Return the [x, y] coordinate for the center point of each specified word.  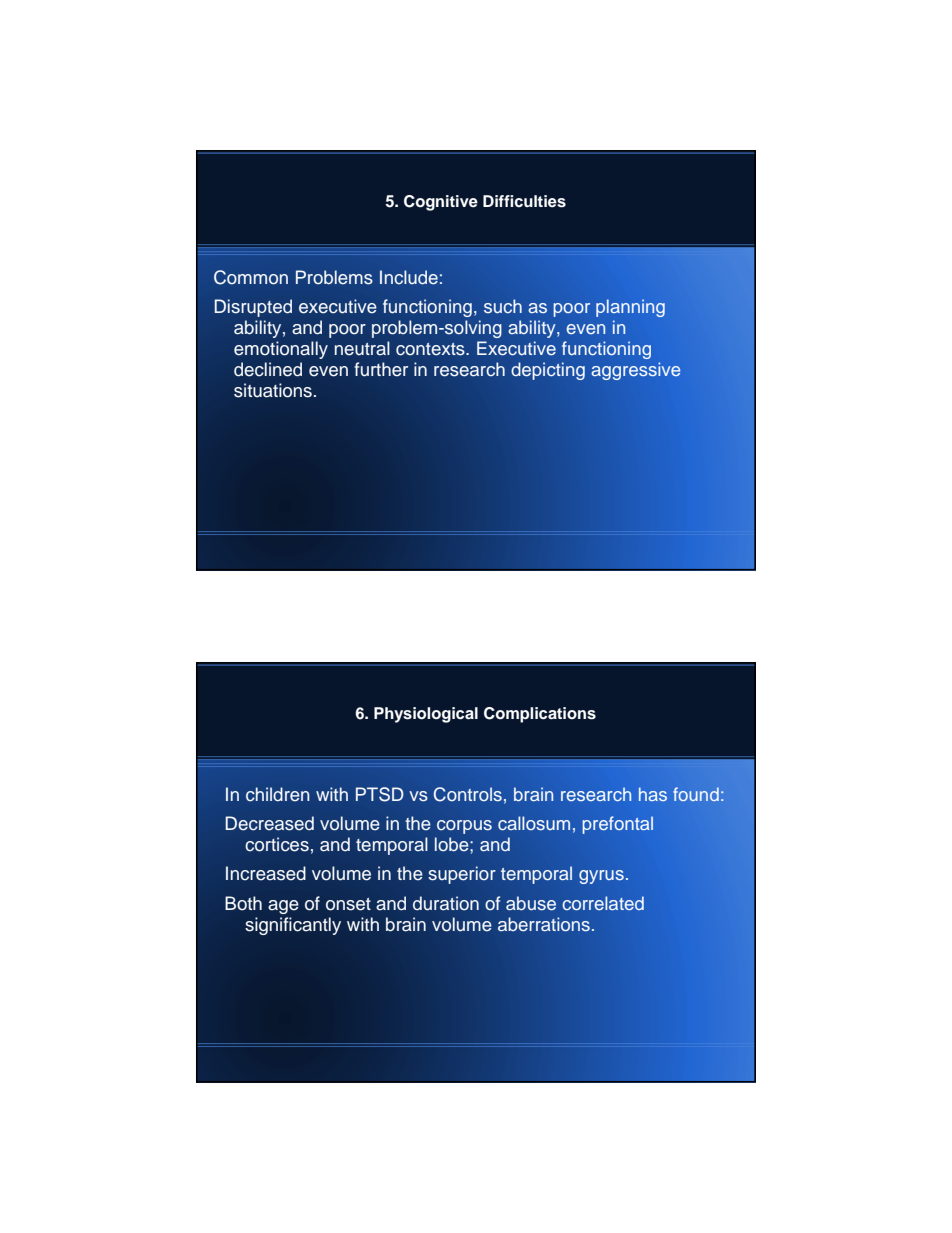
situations [273, 390]
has [653, 794]
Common [251, 277]
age [283, 907]
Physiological [426, 715]
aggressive [636, 371]
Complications [540, 715]
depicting [548, 371]
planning [630, 308]
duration [446, 903]
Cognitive [441, 203]
